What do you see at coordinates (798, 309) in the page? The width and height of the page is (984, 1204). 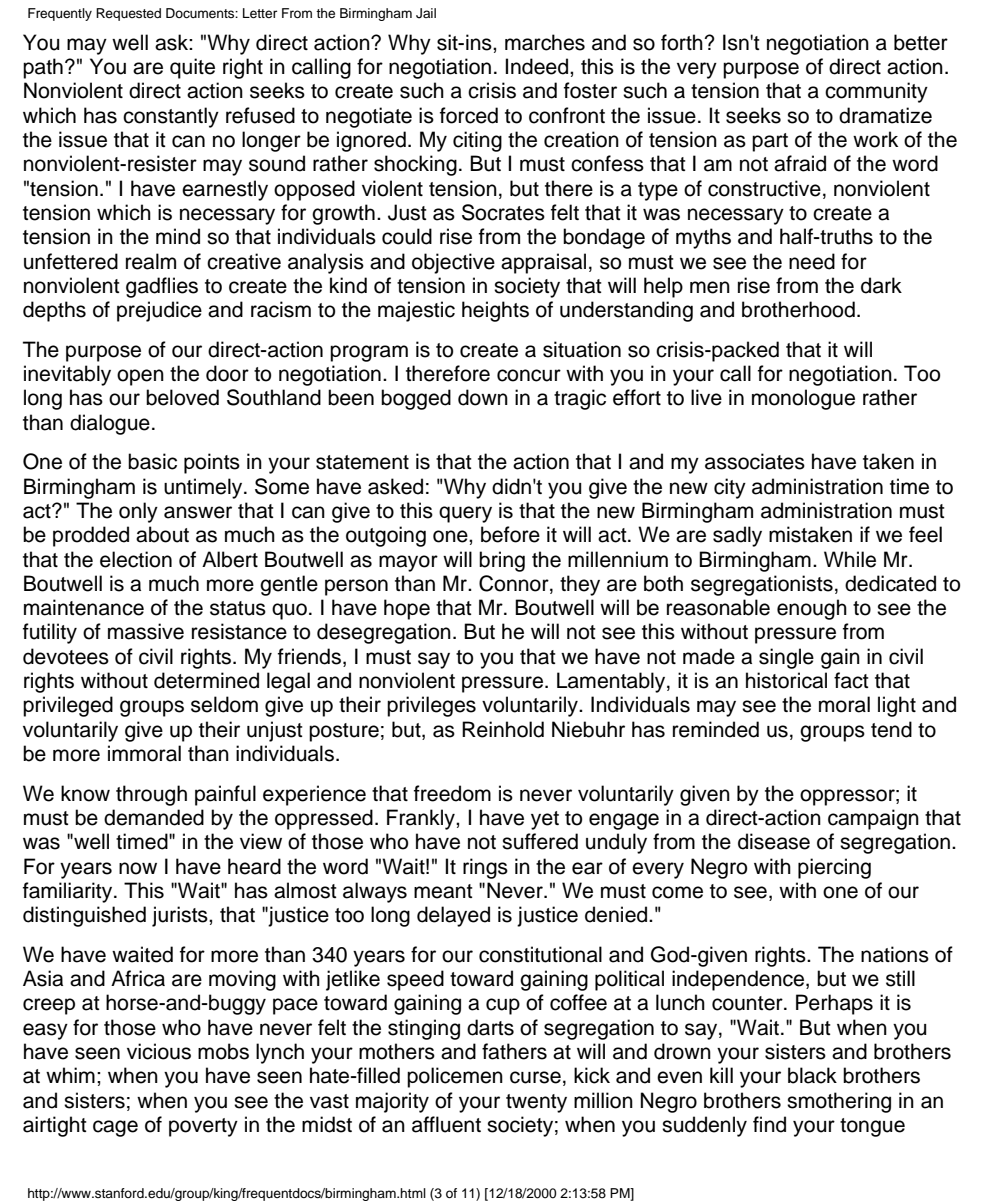 I see `brotherhood` at bounding box center [798, 309].
